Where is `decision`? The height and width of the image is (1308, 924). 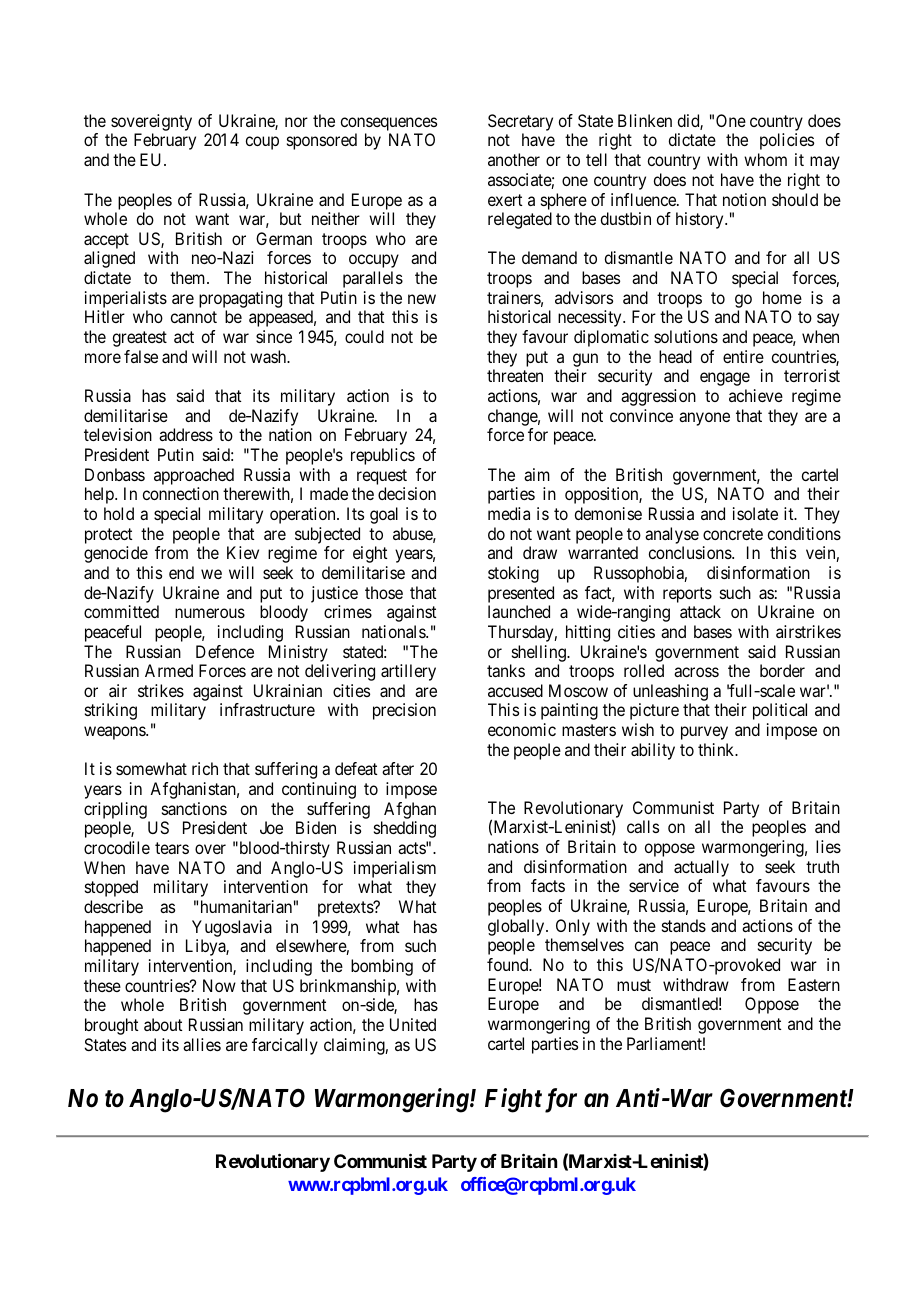 decision is located at coordinates (407, 493).
